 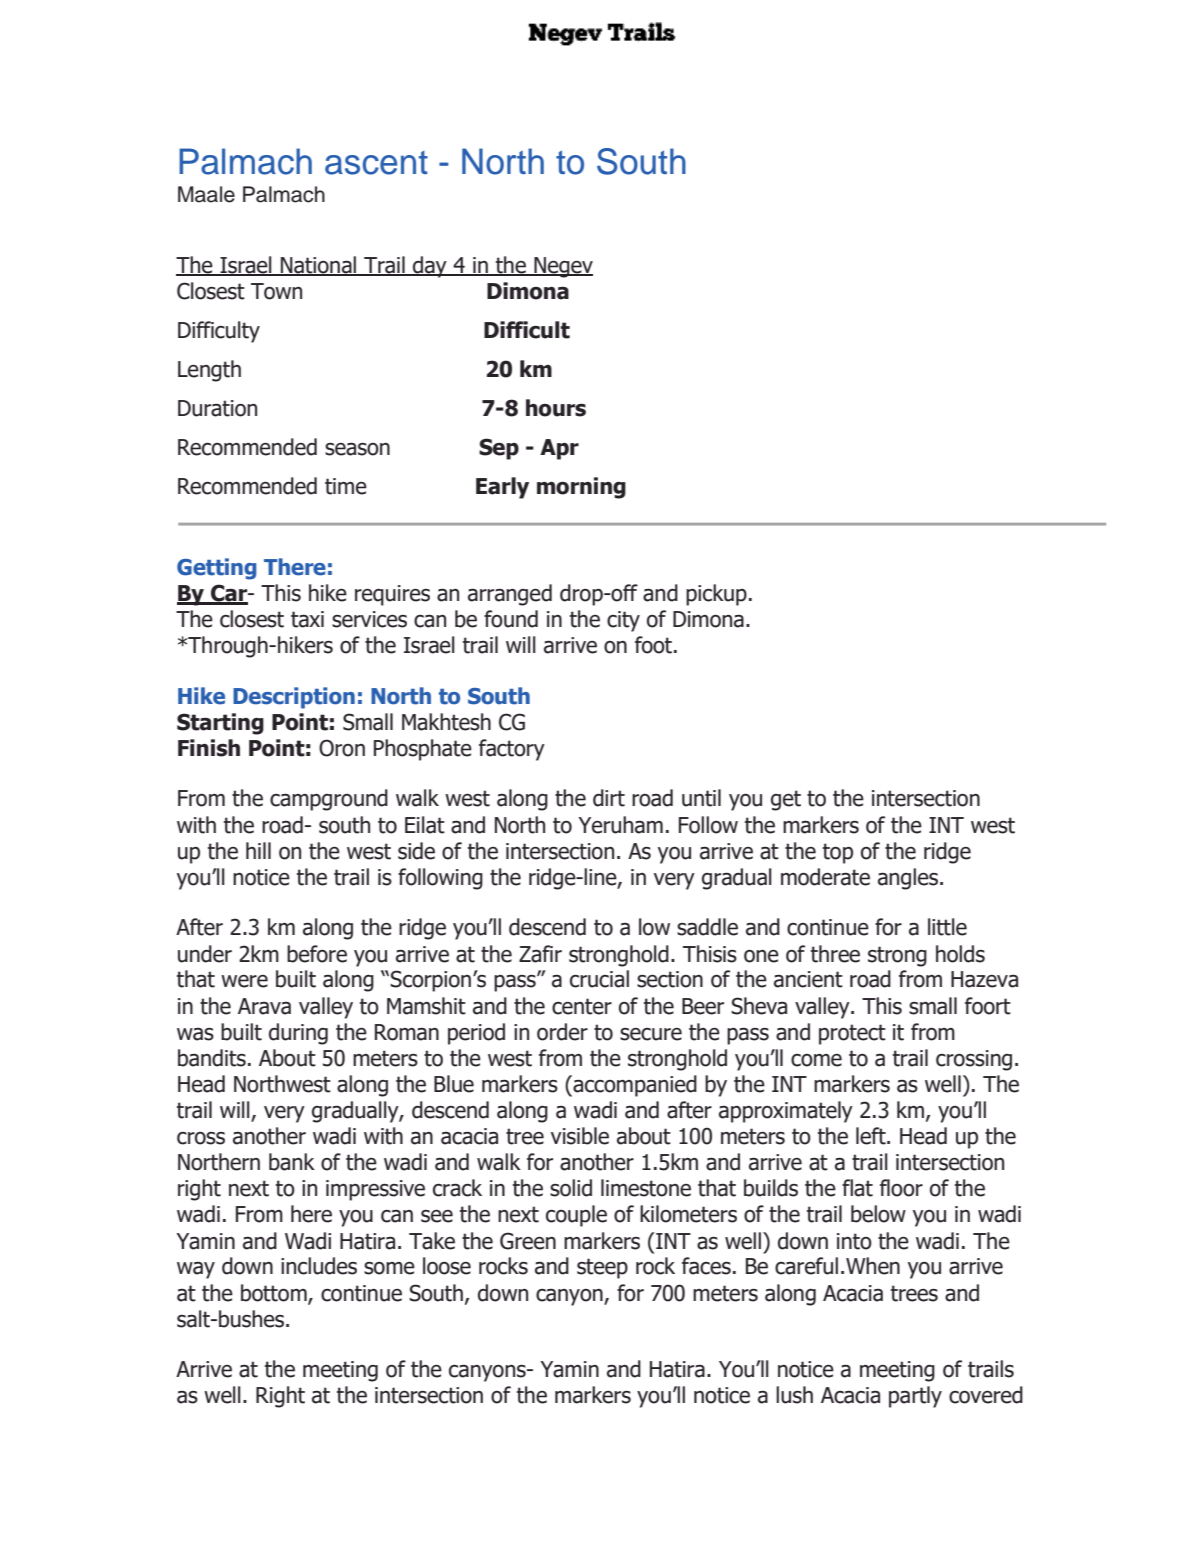 I want to click on before, so click(x=317, y=954).
